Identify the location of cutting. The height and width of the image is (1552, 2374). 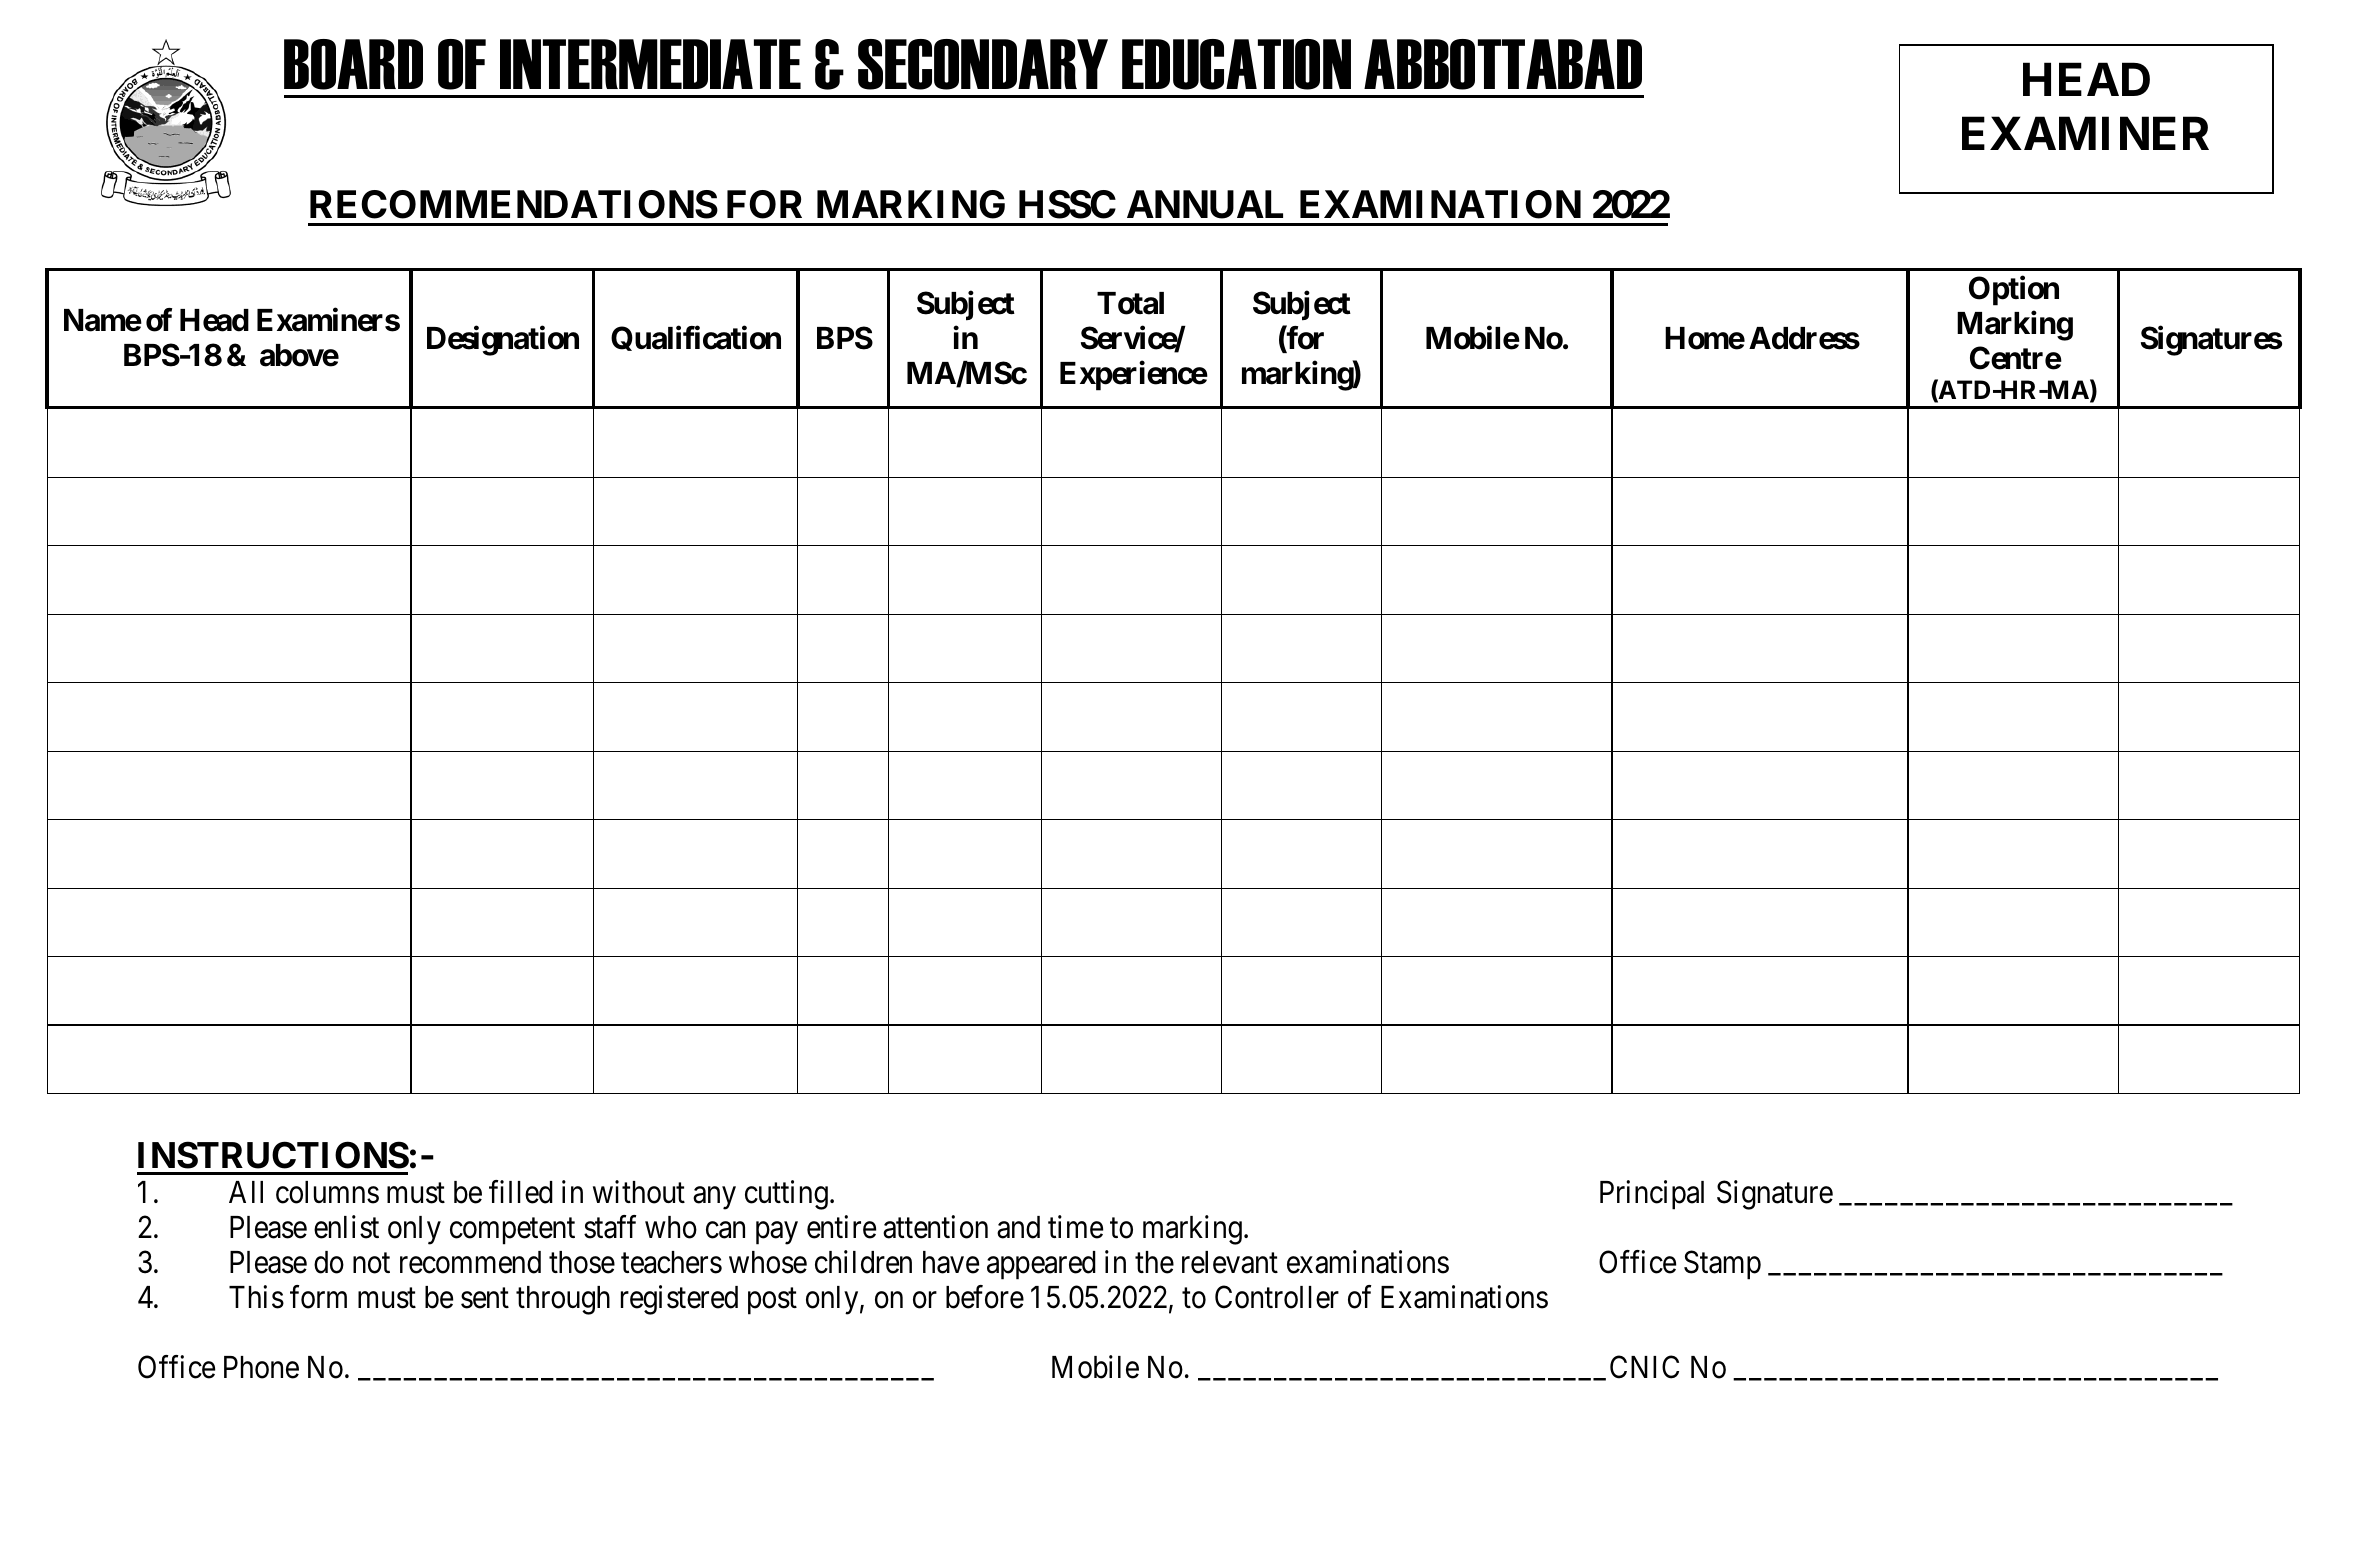
(786, 1195).
